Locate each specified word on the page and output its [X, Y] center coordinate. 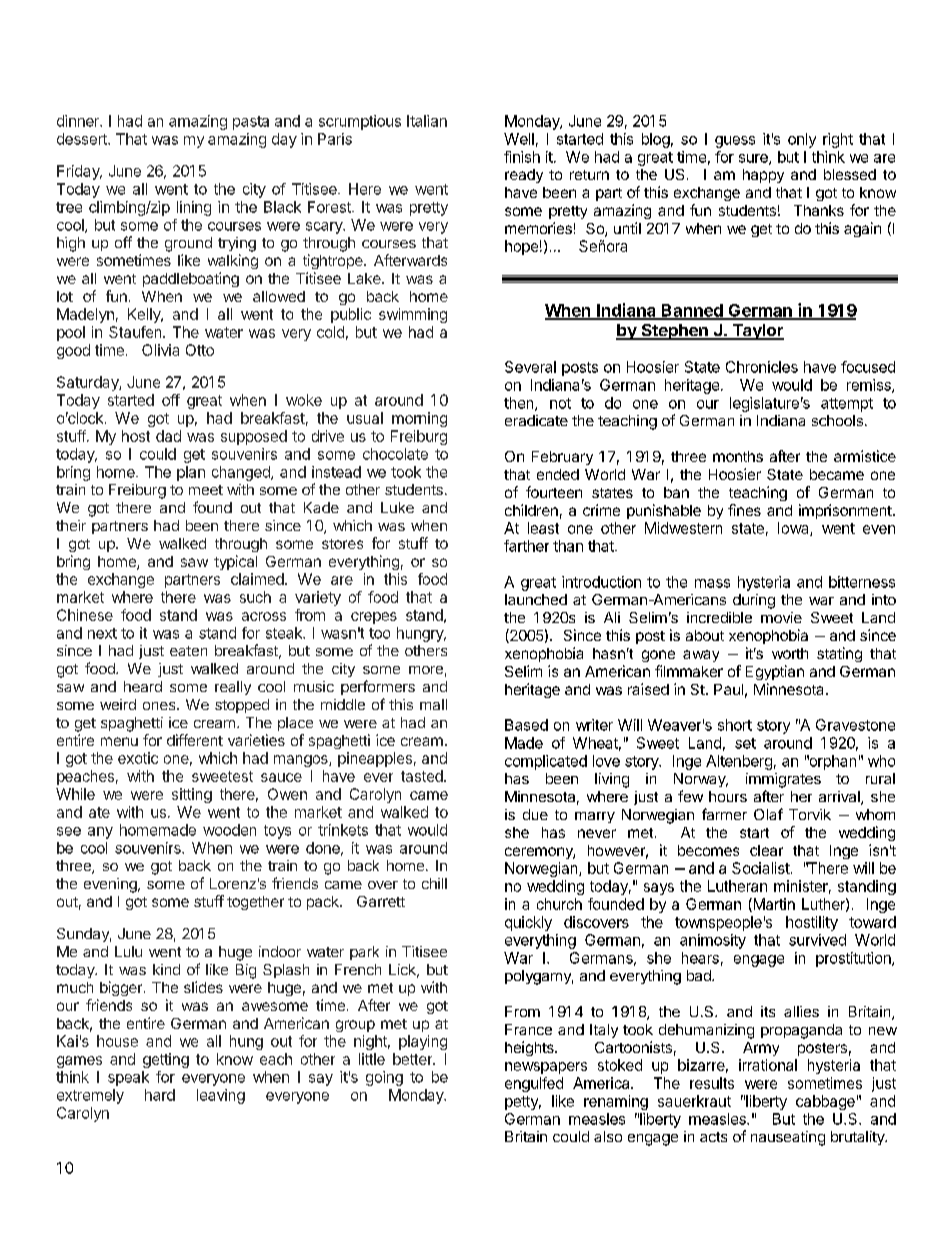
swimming [413, 315]
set [745, 743]
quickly [528, 923]
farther [526, 546]
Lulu [128, 951]
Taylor [757, 332]
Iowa [794, 529]
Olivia [160, 350]
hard [160, 1095]
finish [522, 157]
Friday [79, 172]
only [802, 140]
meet [206, 490]
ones [160, 706]
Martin [773, 905]
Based [526, 725]
